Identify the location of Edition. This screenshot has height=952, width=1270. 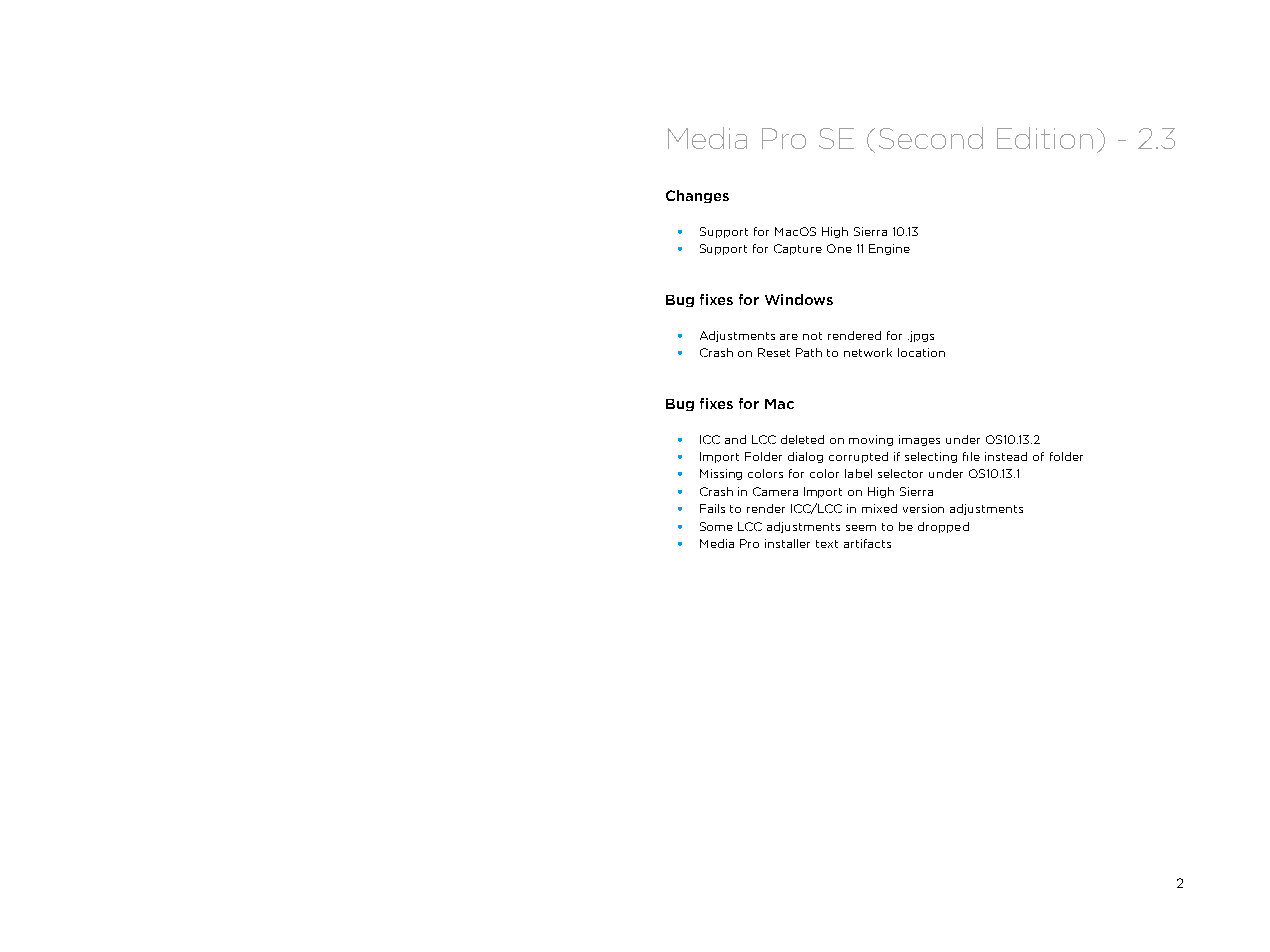
(1045, 138).
